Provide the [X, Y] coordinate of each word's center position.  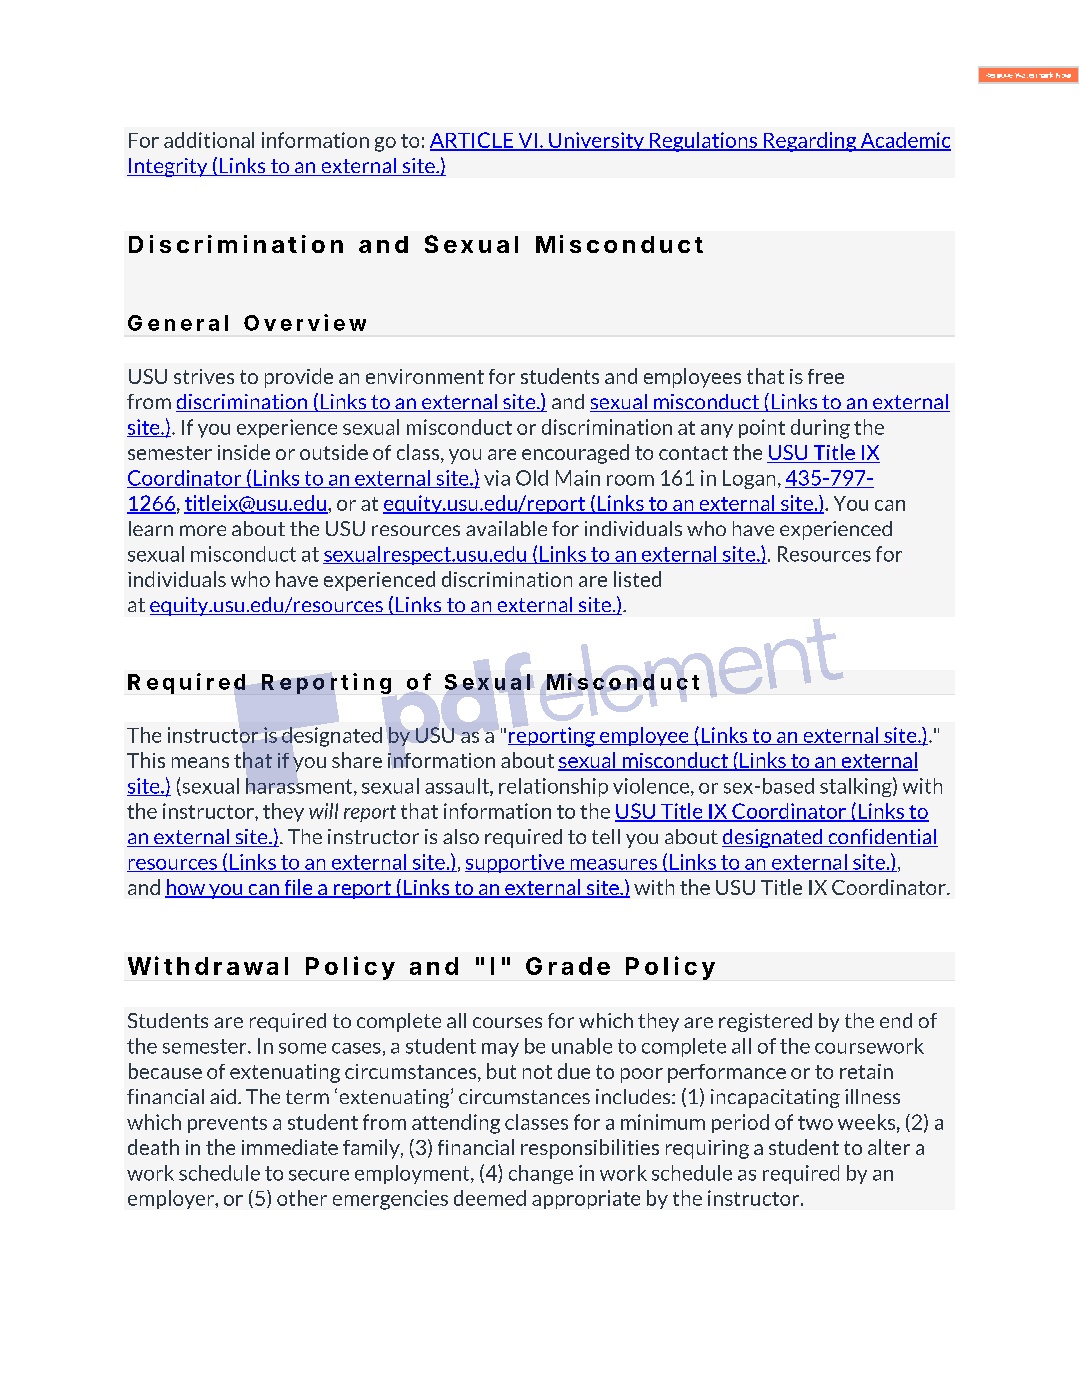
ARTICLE [473, 141]
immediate [290, 1147]
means [200, 762]
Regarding [810, 142]
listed [637, 579]
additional [209, 140]
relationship [553, 787]
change [541, 1174]
